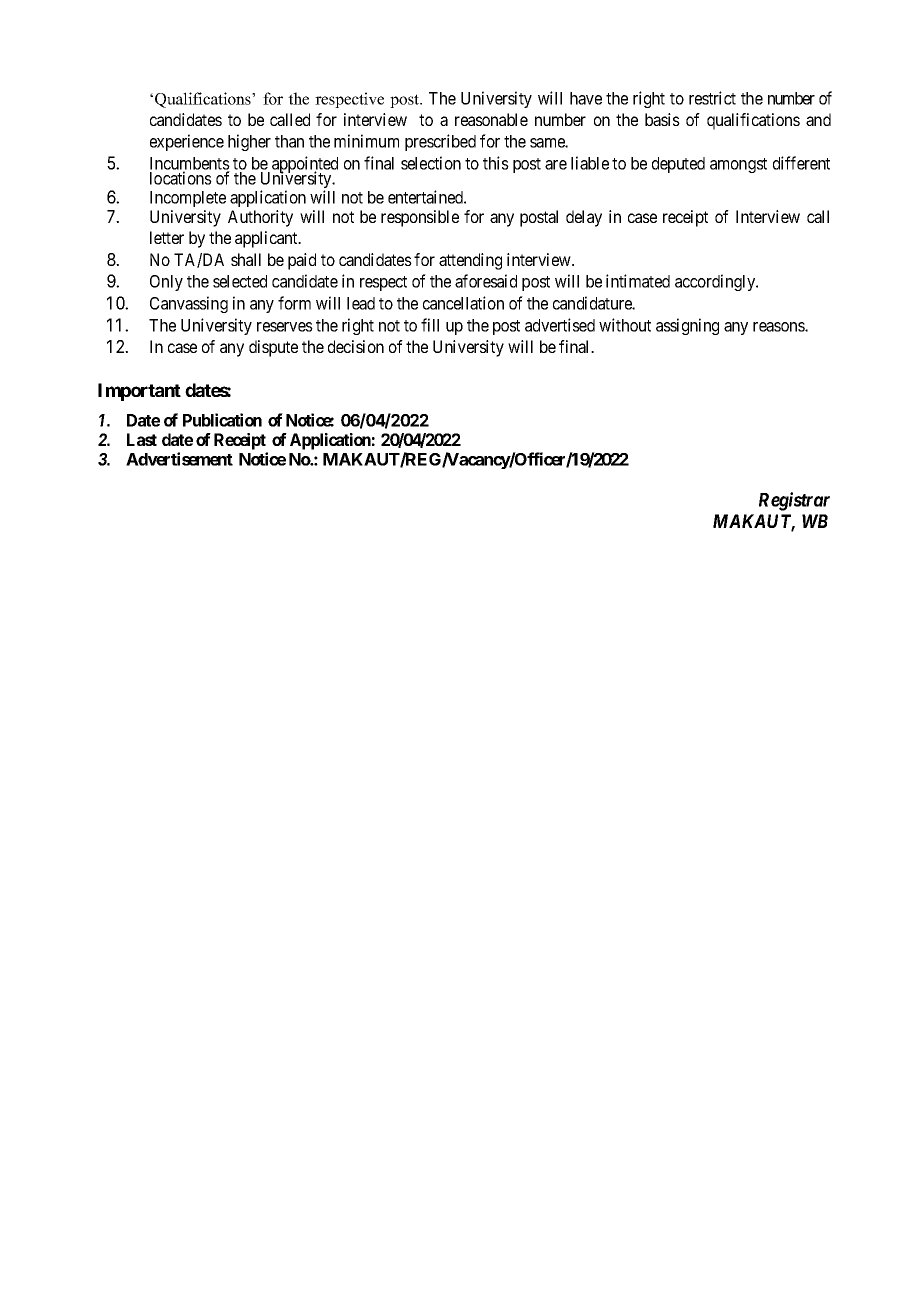  Describe the element at coordinates (470, 261) in the image. I see `attending` at that location.
